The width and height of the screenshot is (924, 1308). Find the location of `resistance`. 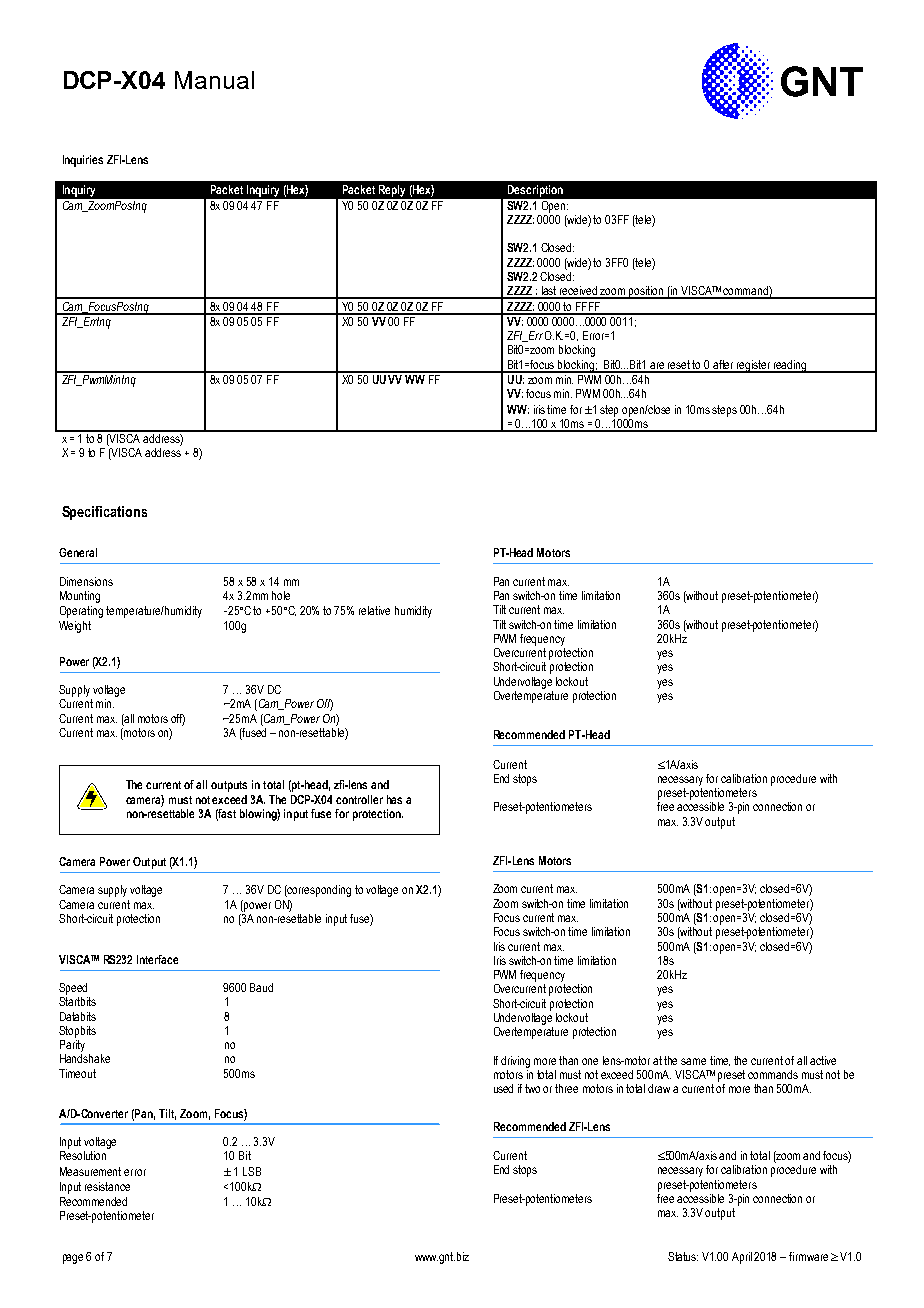

resistance is located at coordinates (107, 1186).
